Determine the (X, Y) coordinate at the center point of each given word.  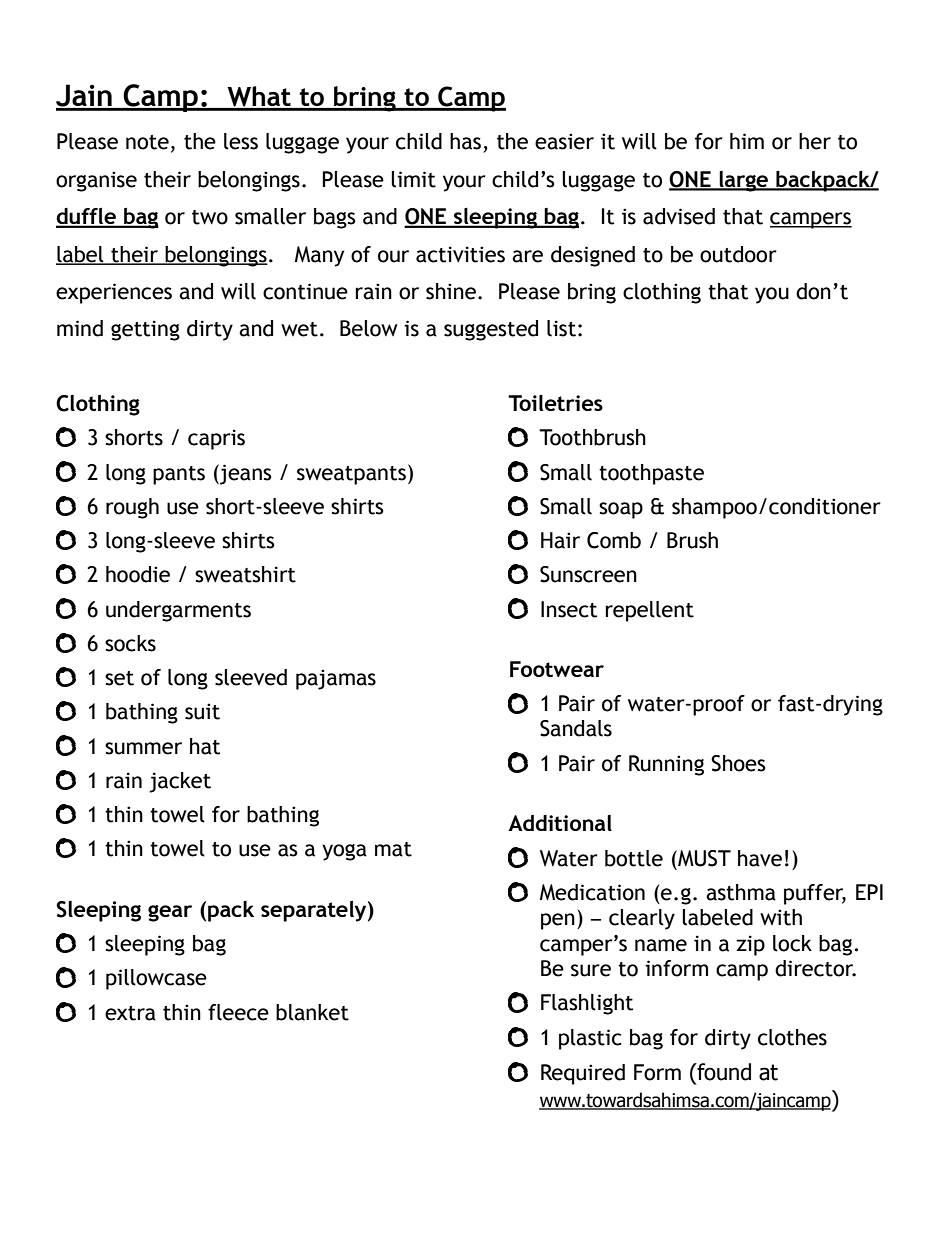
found (723, 1072)
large (744, 181)
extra (130, 1013)
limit (413, 179)
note (147, 142)
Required (583, 1074)
